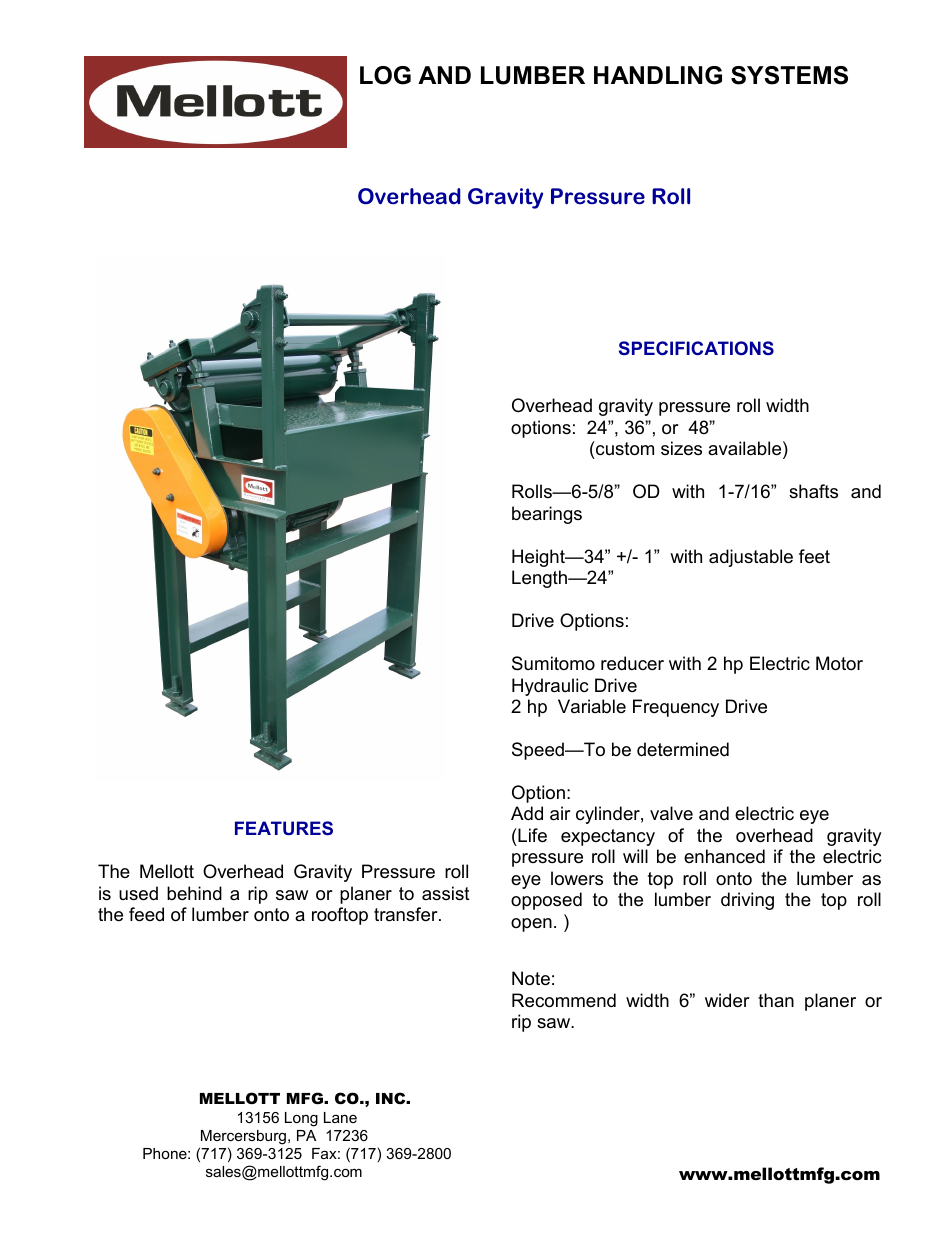 The width and height of the document is (952, 1233). Describe the element at coordinates (547, 515) in the document. I see `bearings` at that location.
